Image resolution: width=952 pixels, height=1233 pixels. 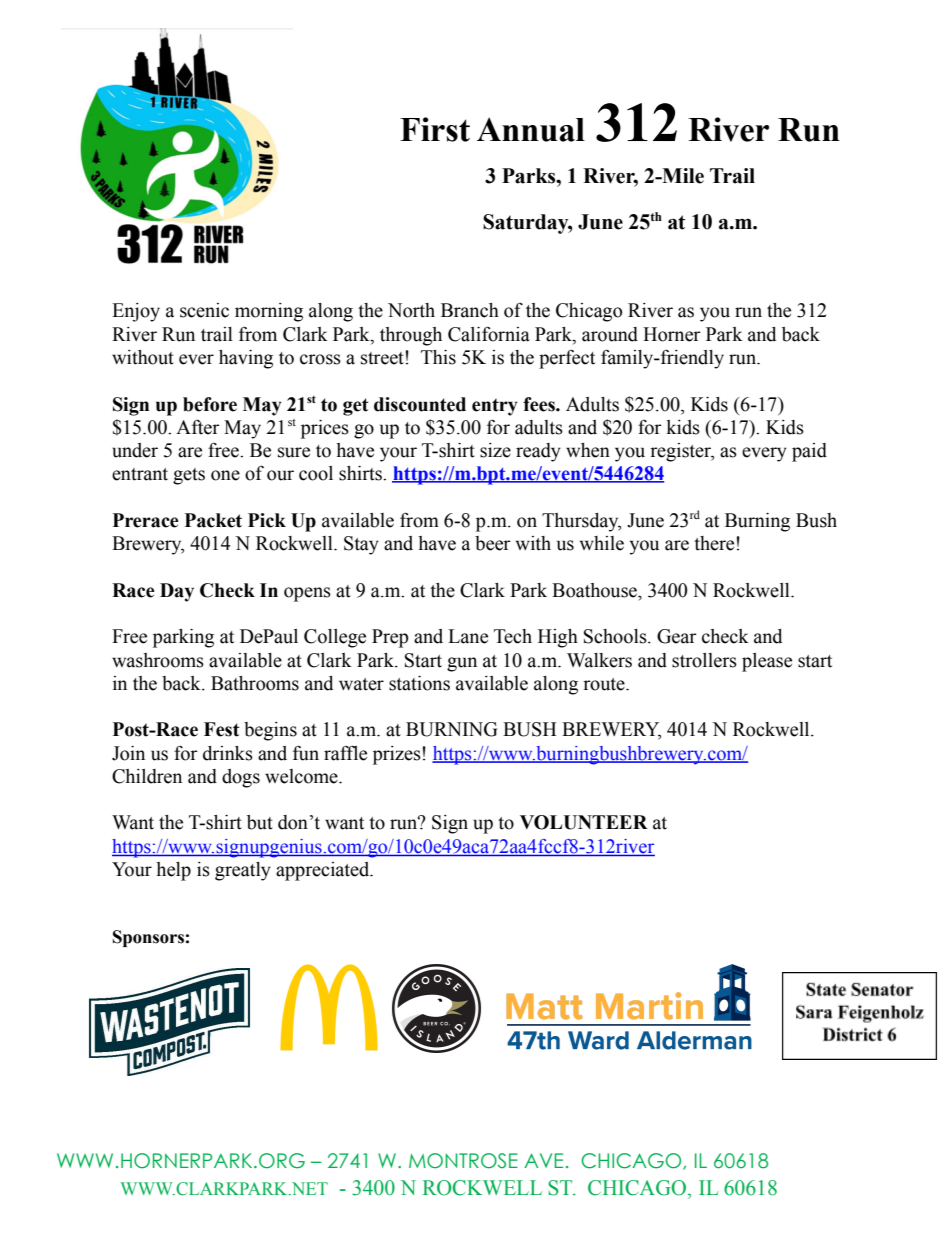 What do you see at coordinates (463, 1161) in the screenshot?
I see `MONTROSE` at bounding box center [463, 1161].
